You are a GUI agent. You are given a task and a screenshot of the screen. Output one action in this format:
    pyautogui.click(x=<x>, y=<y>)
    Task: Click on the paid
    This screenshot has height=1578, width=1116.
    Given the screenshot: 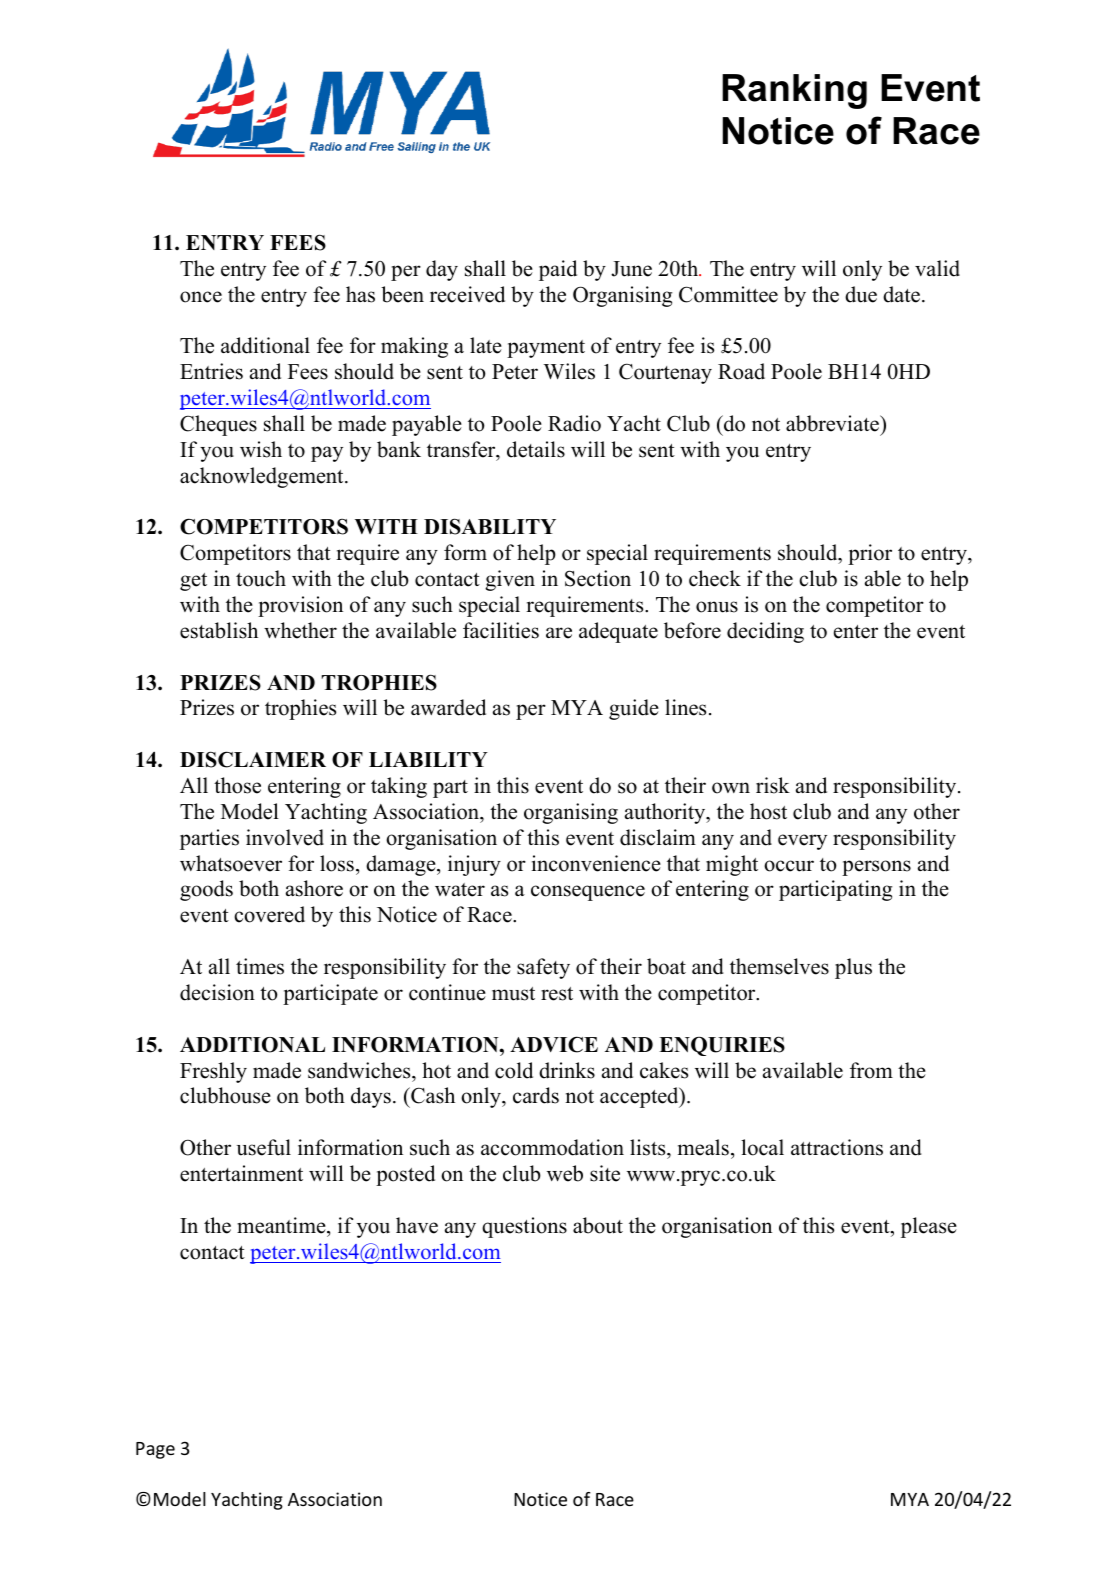 What is the action you would take?
    pyautogui.click(x=558, y=270)
